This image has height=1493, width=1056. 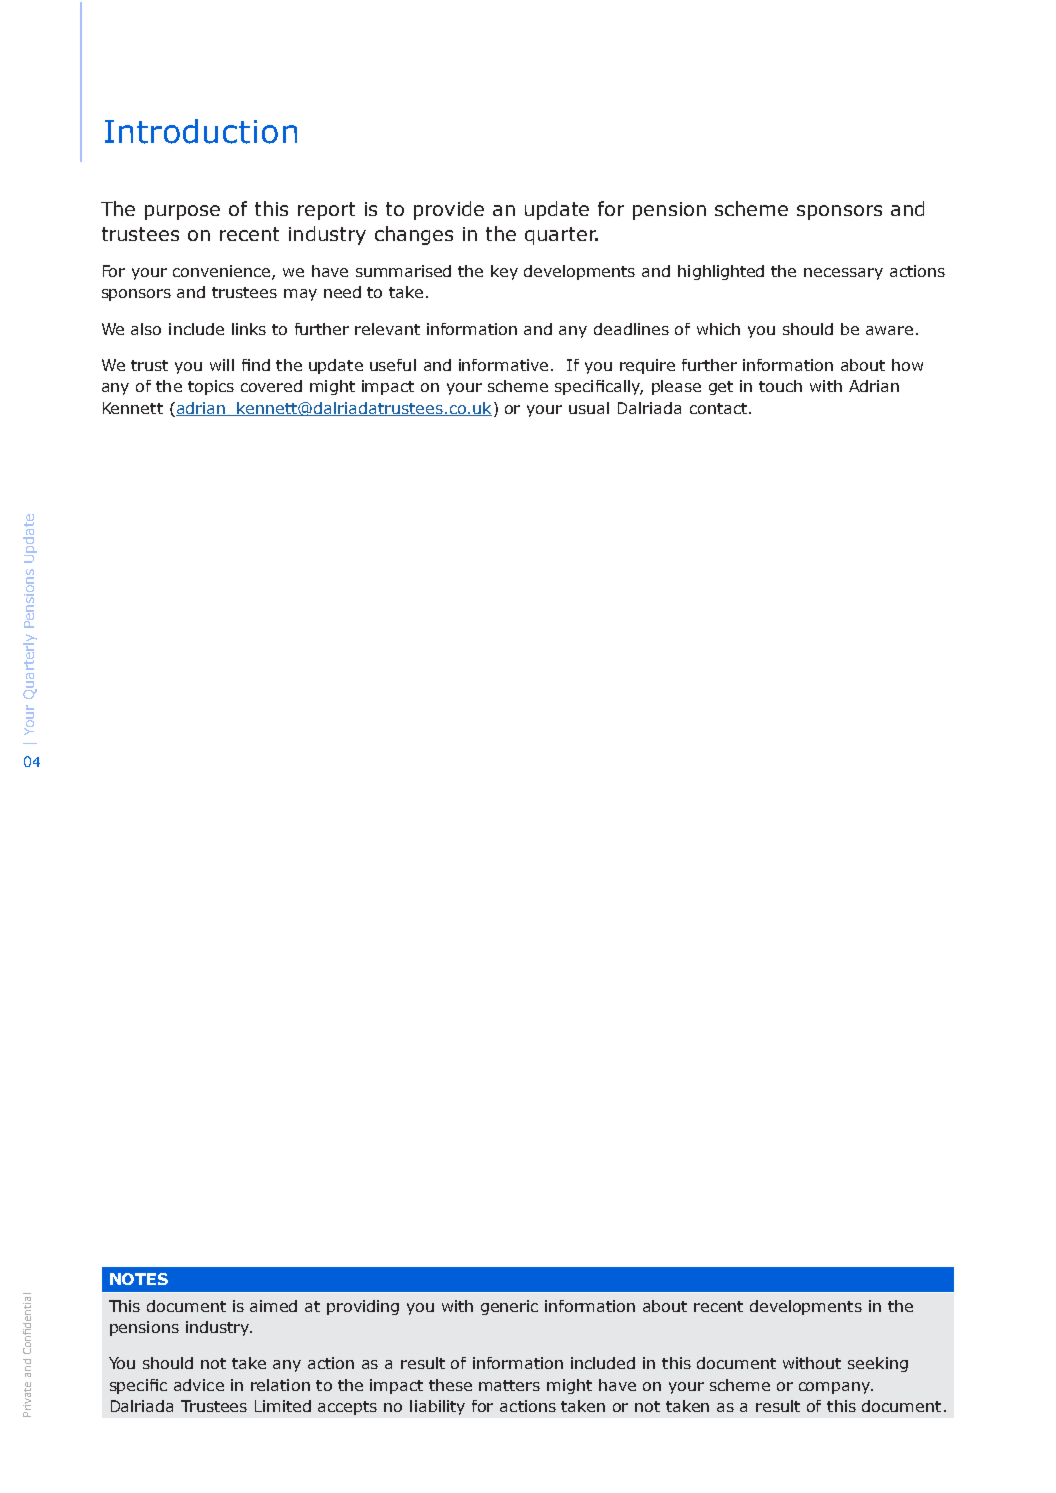 I want to click on advice, so click(x=199, y=1385).
